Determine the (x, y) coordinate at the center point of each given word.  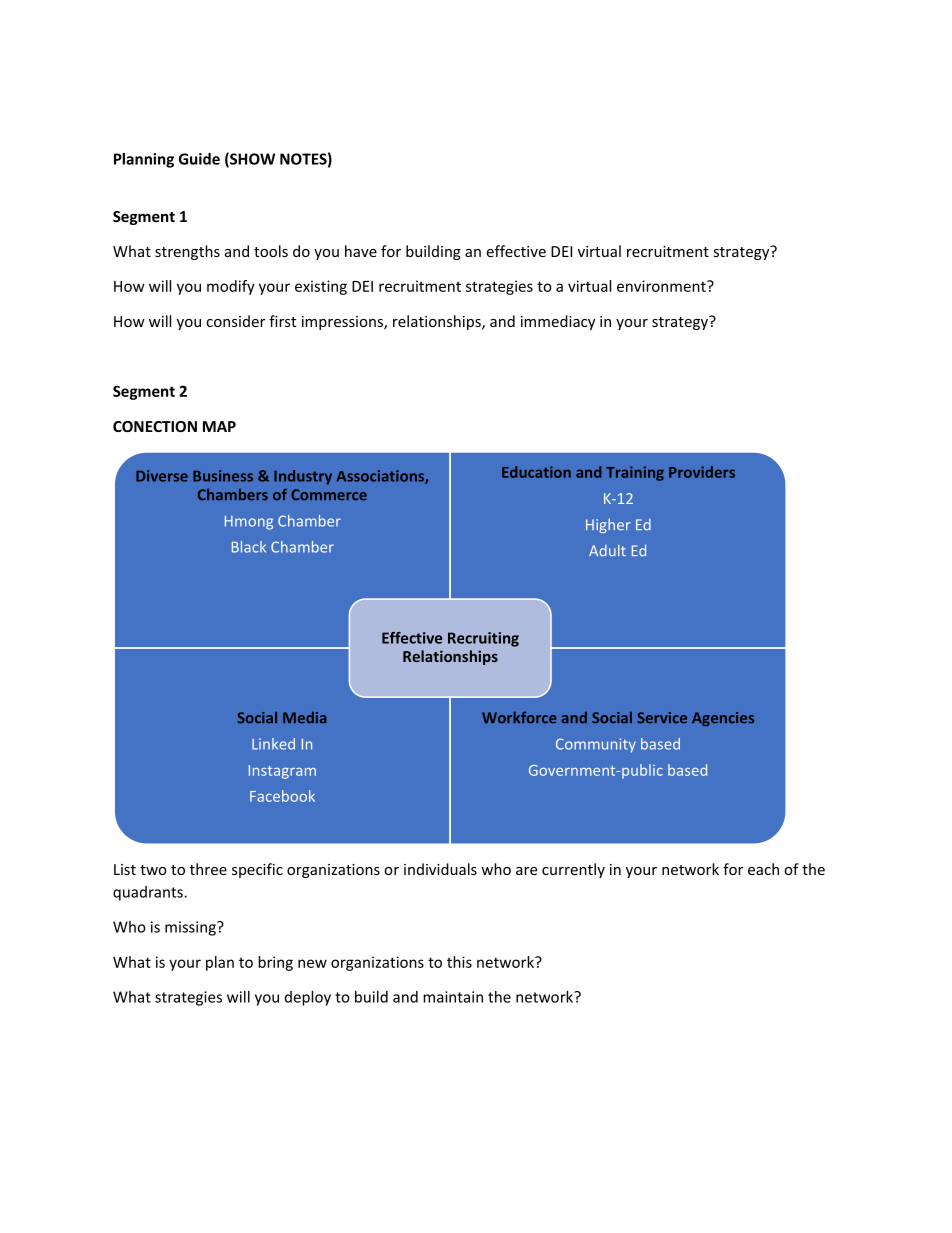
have (361, 251)
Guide (199, 159)
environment (662, 286)
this (459, 962)
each (763, 869)
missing (191, 928)
